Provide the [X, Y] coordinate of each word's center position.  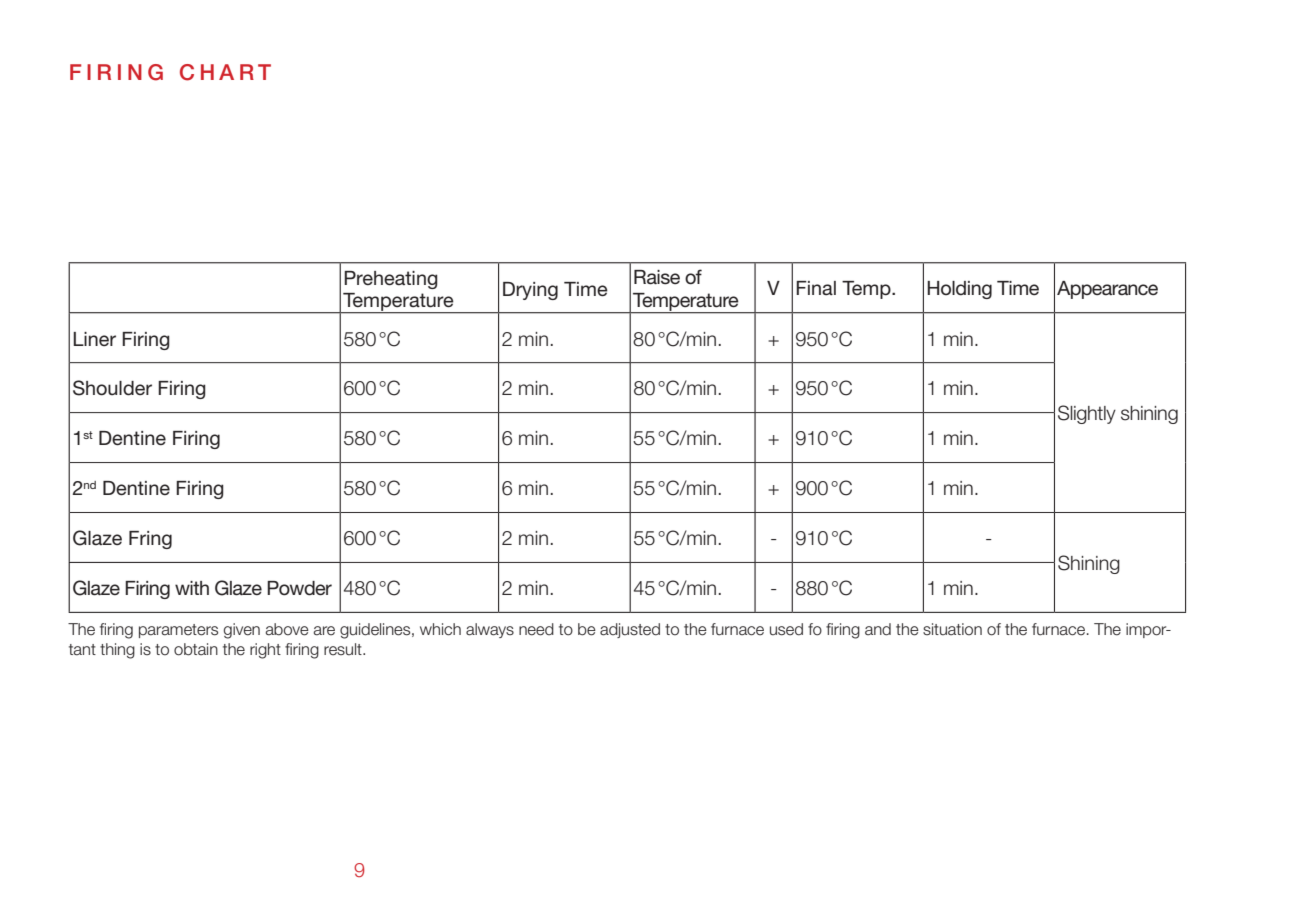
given [242, 631]
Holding [959, 290]
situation [952, 629]
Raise [657, 277]
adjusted [630, 630]
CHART [225, 72]
